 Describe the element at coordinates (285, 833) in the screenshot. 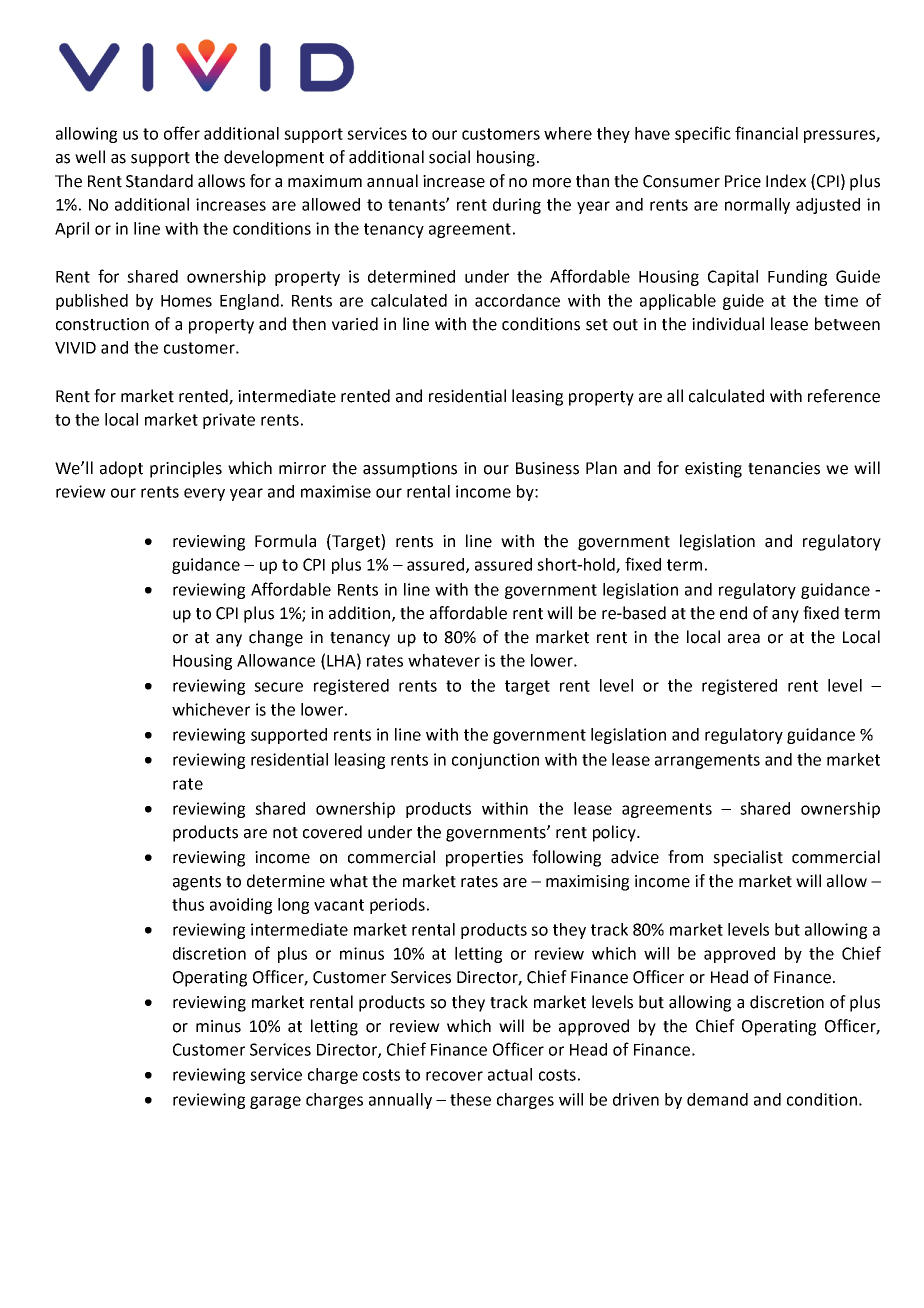

I see `not` at that location.
